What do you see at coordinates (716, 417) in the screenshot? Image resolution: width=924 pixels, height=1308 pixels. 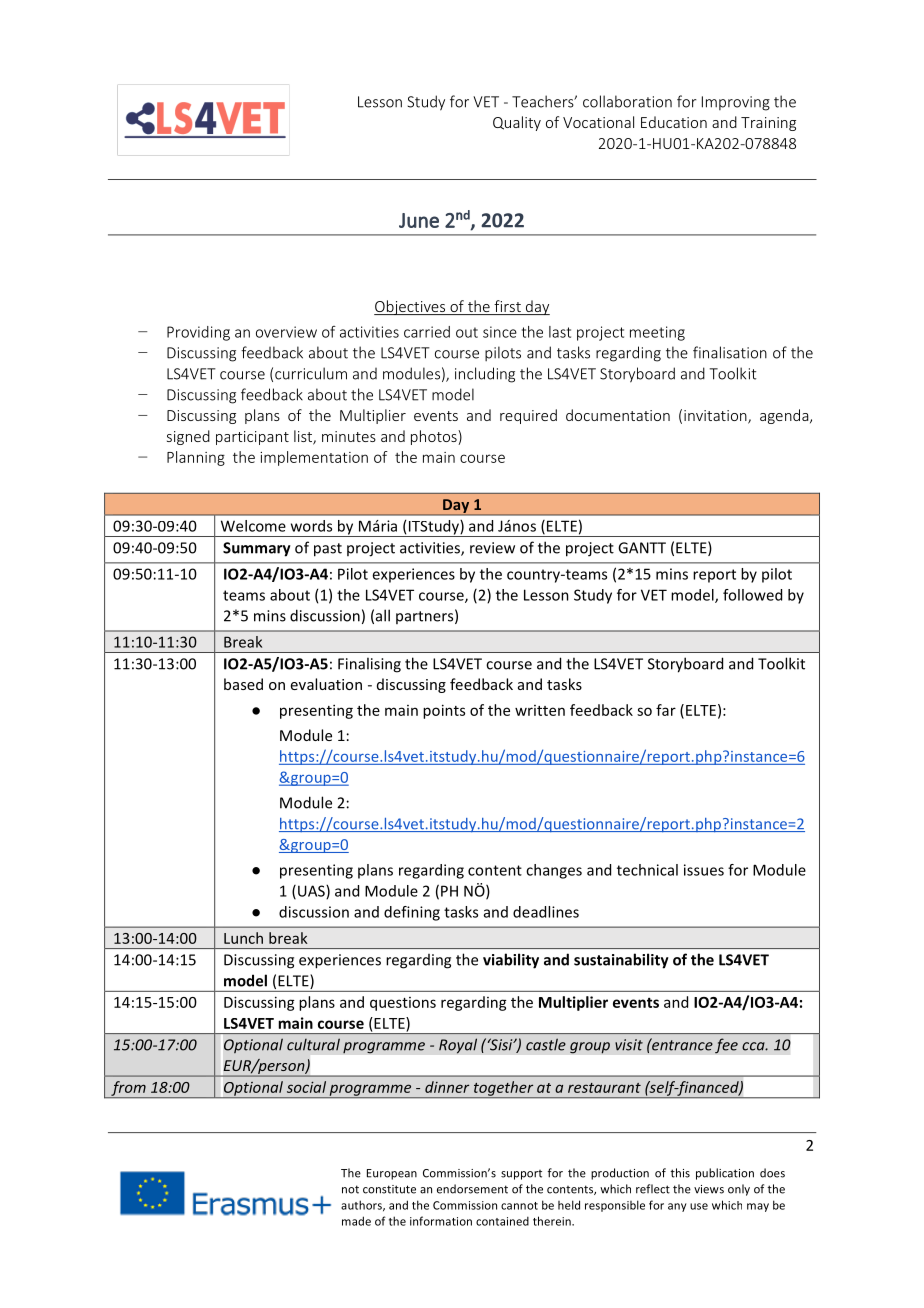 I see `invitation` at bounding box center [716, 417].
